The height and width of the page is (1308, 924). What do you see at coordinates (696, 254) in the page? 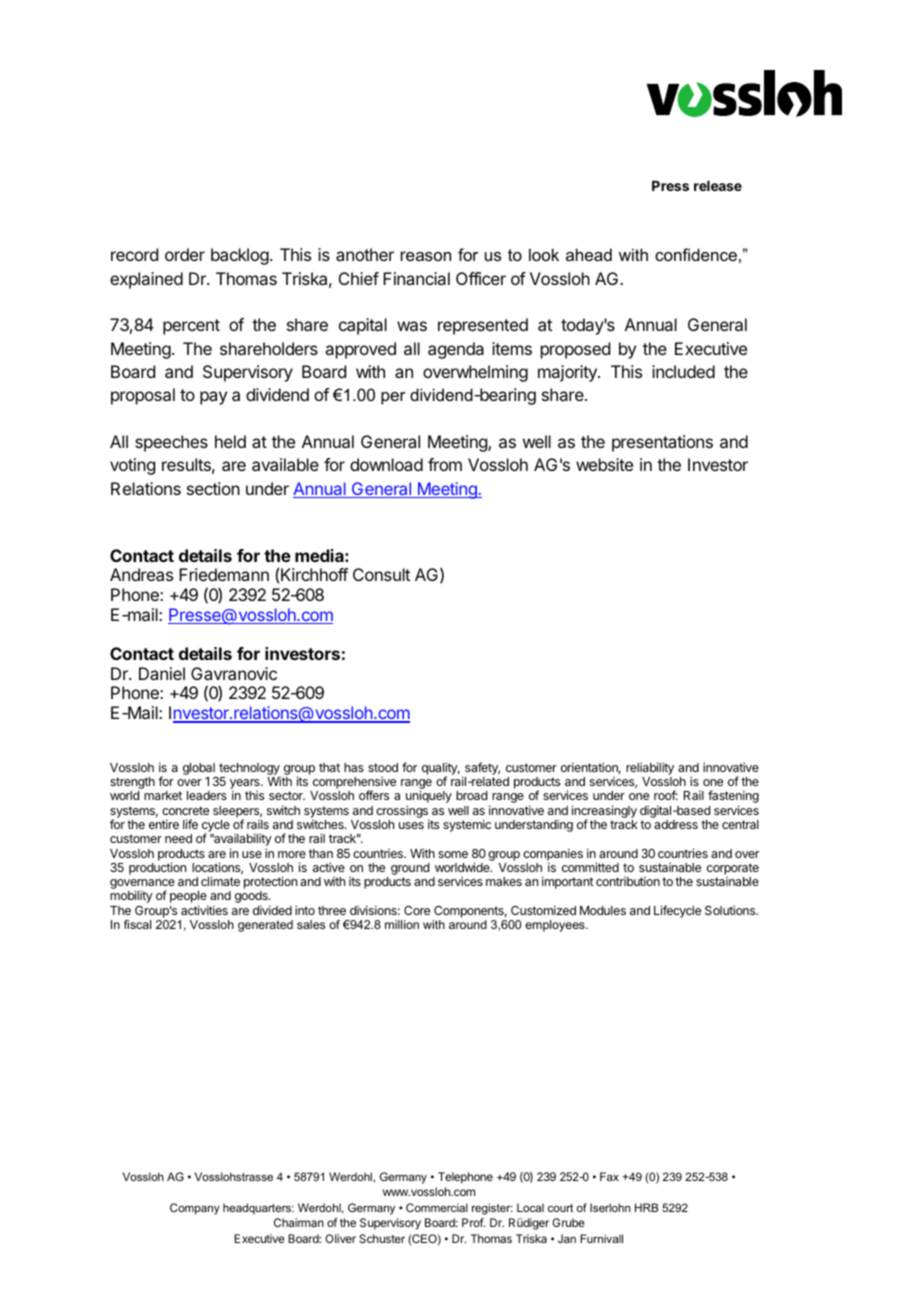
I see `confidence` at bounding box center [696, 254].
